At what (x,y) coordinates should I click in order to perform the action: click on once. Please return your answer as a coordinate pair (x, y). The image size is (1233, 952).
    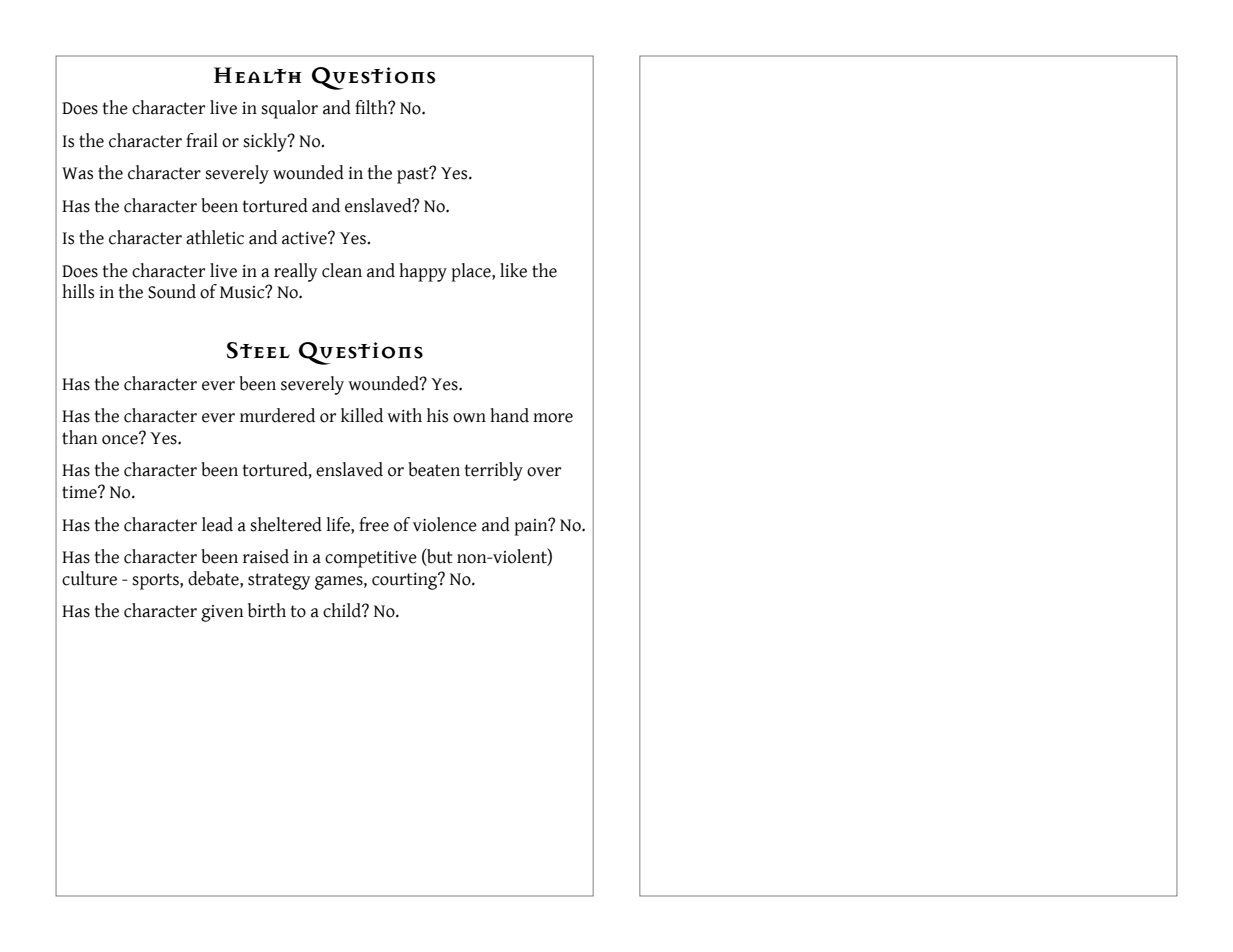
    Looking at the image, I should click on (121, 439).
